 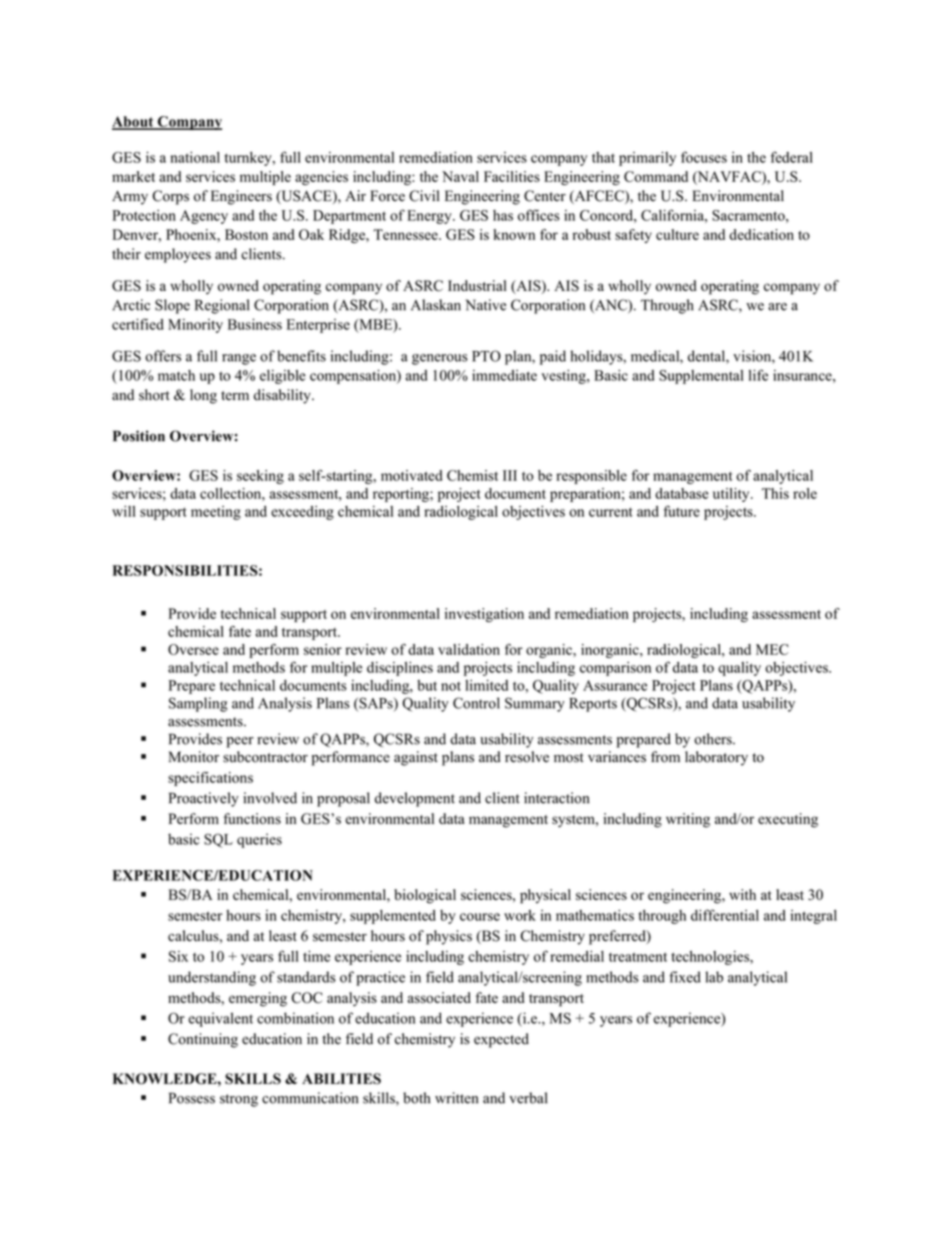 What do you see at coordinates (203, 396) in the image?
I see `long` at bounding box center [203, 396].
